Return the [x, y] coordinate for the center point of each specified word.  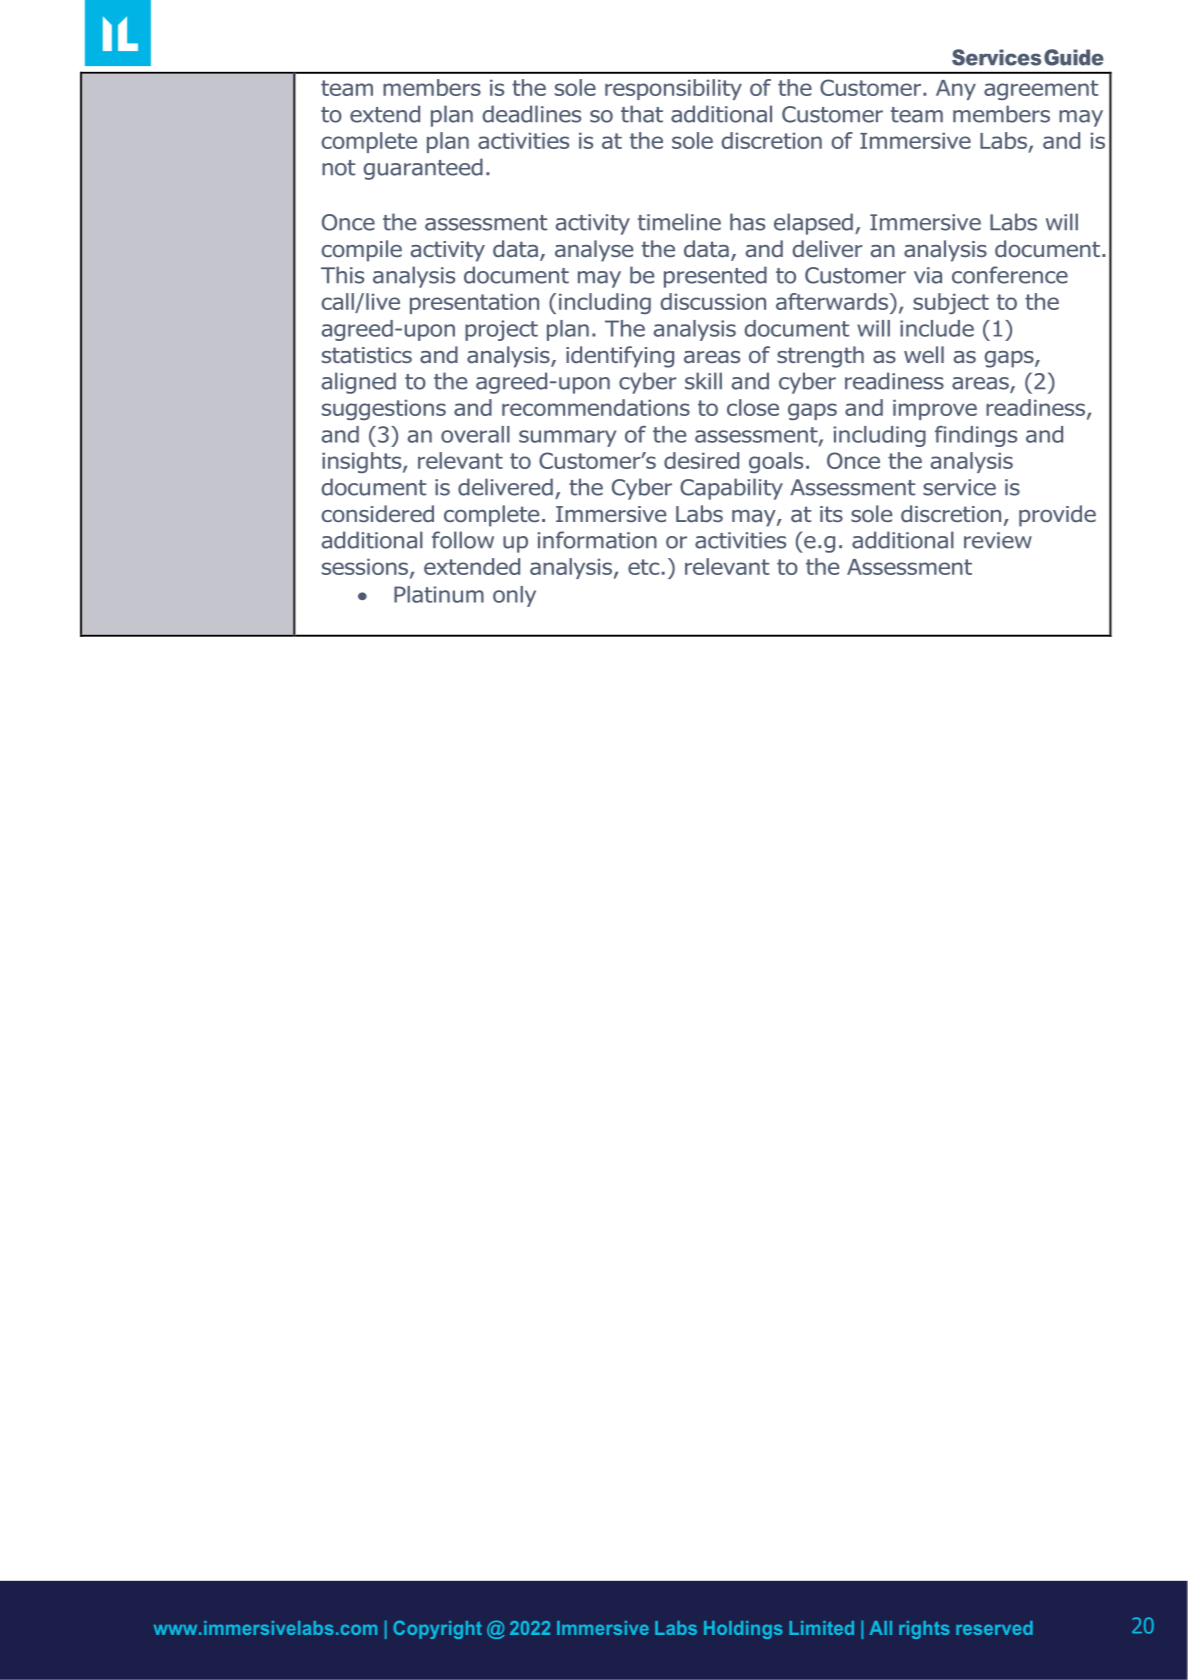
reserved [994, 1628]
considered [378, 514]
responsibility [673, 89]
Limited [821, 1628]
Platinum [439, 594]
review [998, 540]
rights [924, 1630]
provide [1057, 516]
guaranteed [423, 169]
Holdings [743, 1630]
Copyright [437, 1629]
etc [643, 567]
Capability [731, 489]
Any [956, 90]
